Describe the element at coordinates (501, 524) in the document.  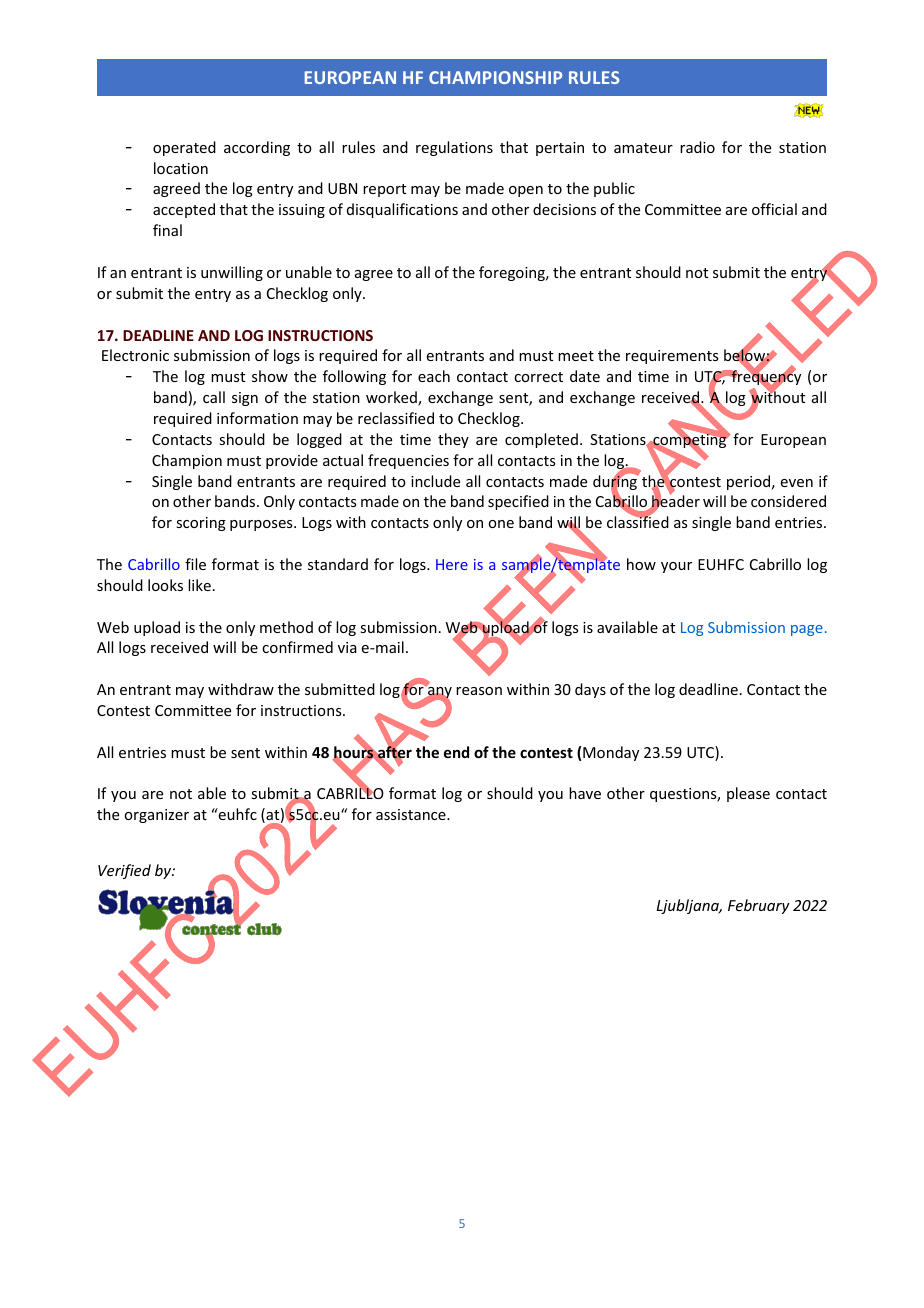
I see `one` at that location.
